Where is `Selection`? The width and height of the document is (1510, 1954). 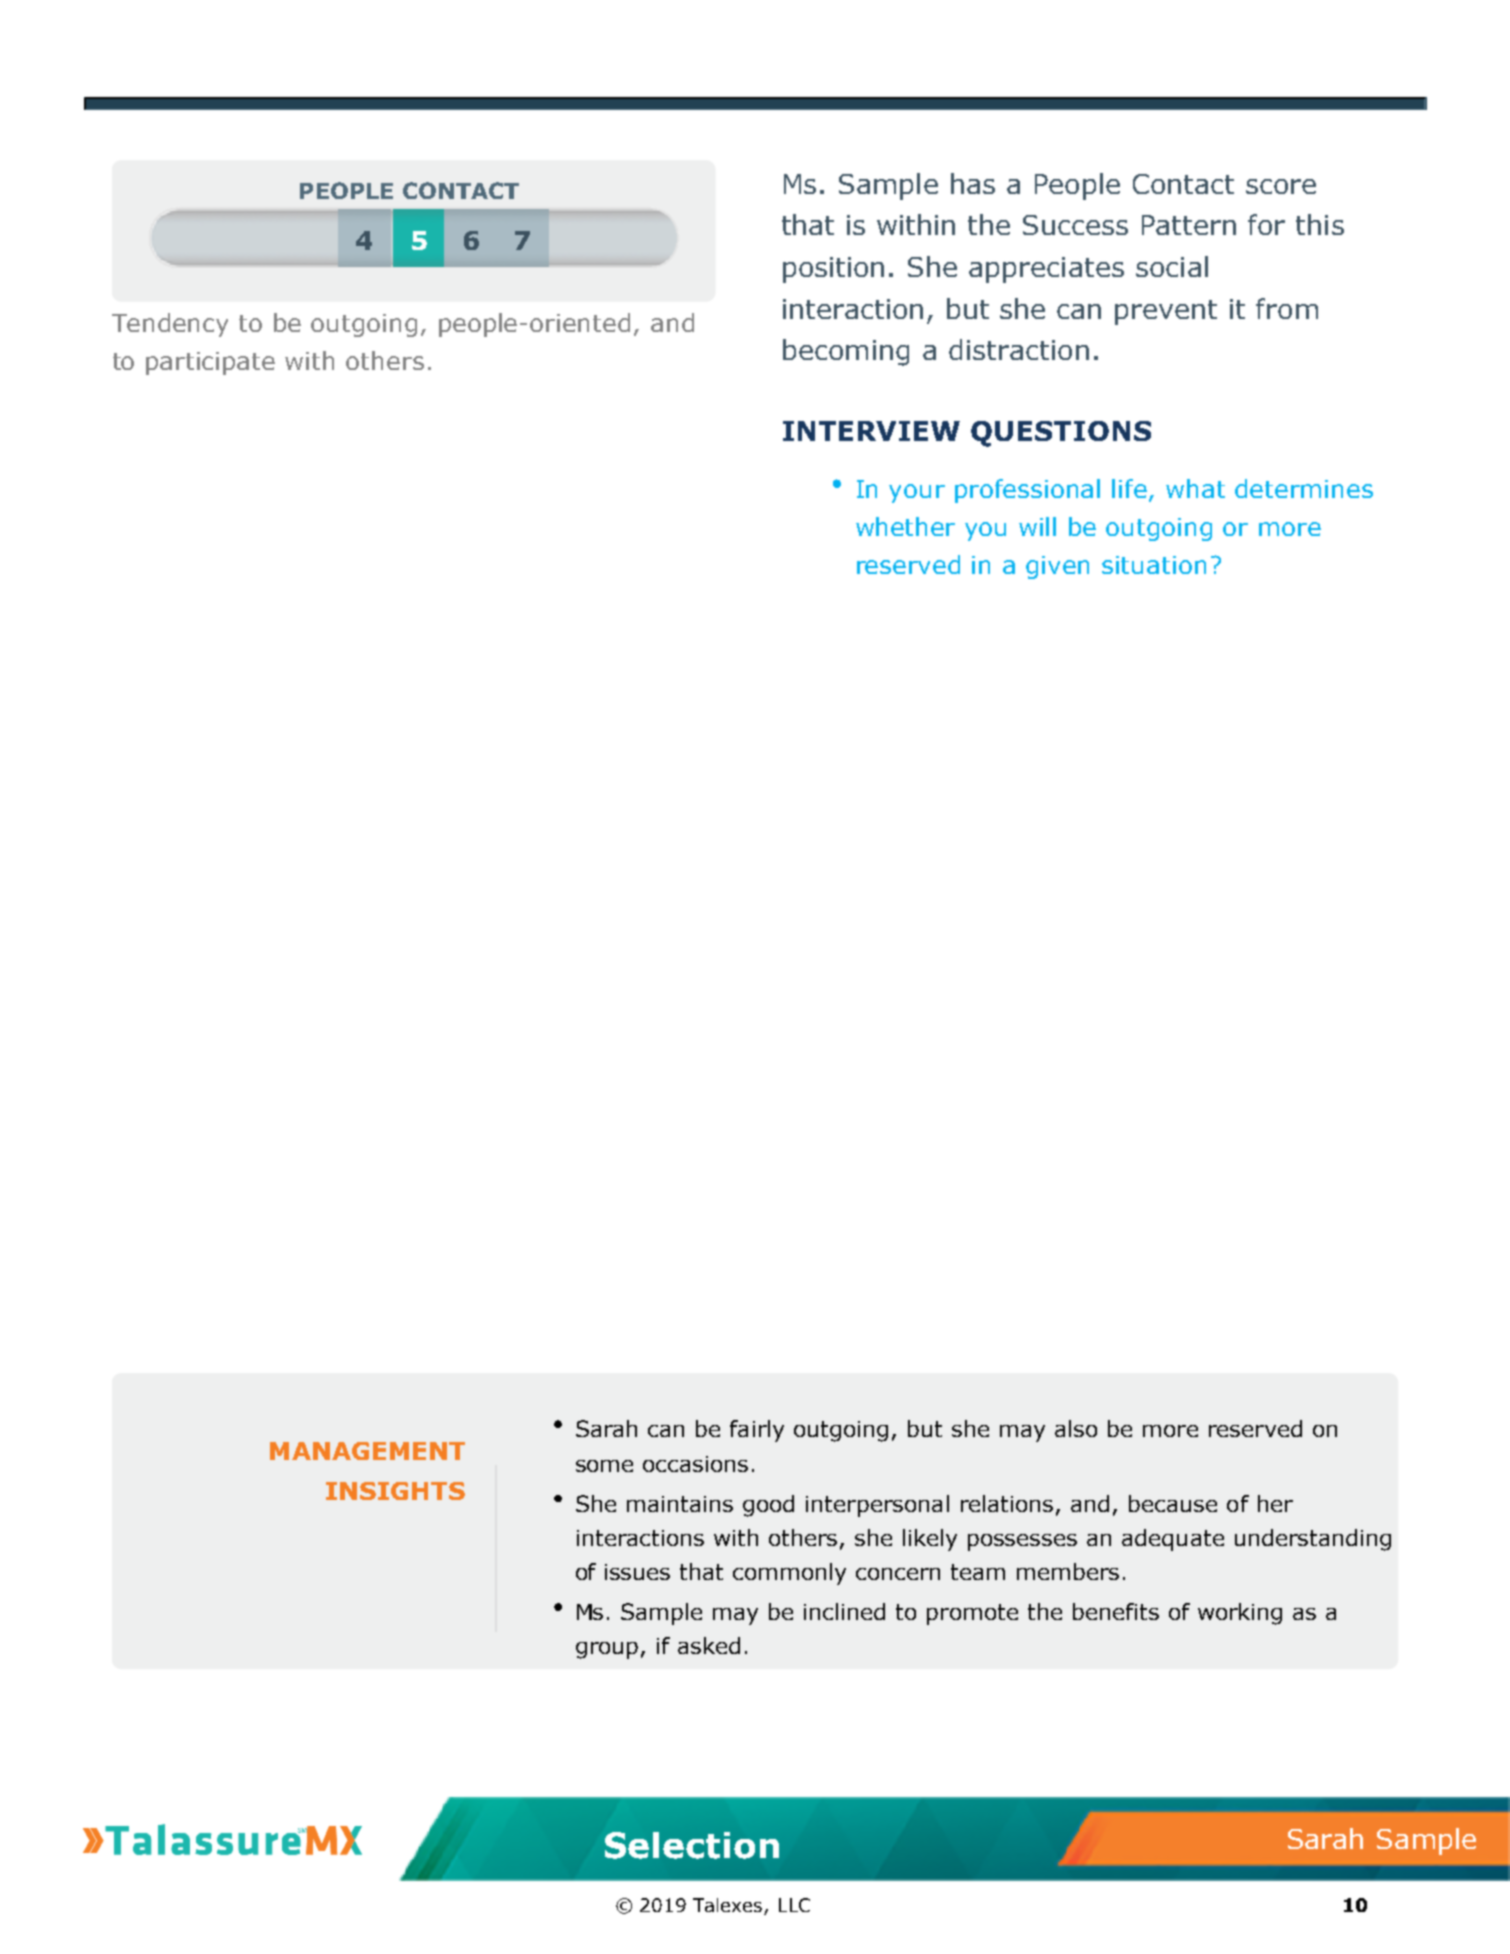
Selection is located at coordinates (692, 1845).
